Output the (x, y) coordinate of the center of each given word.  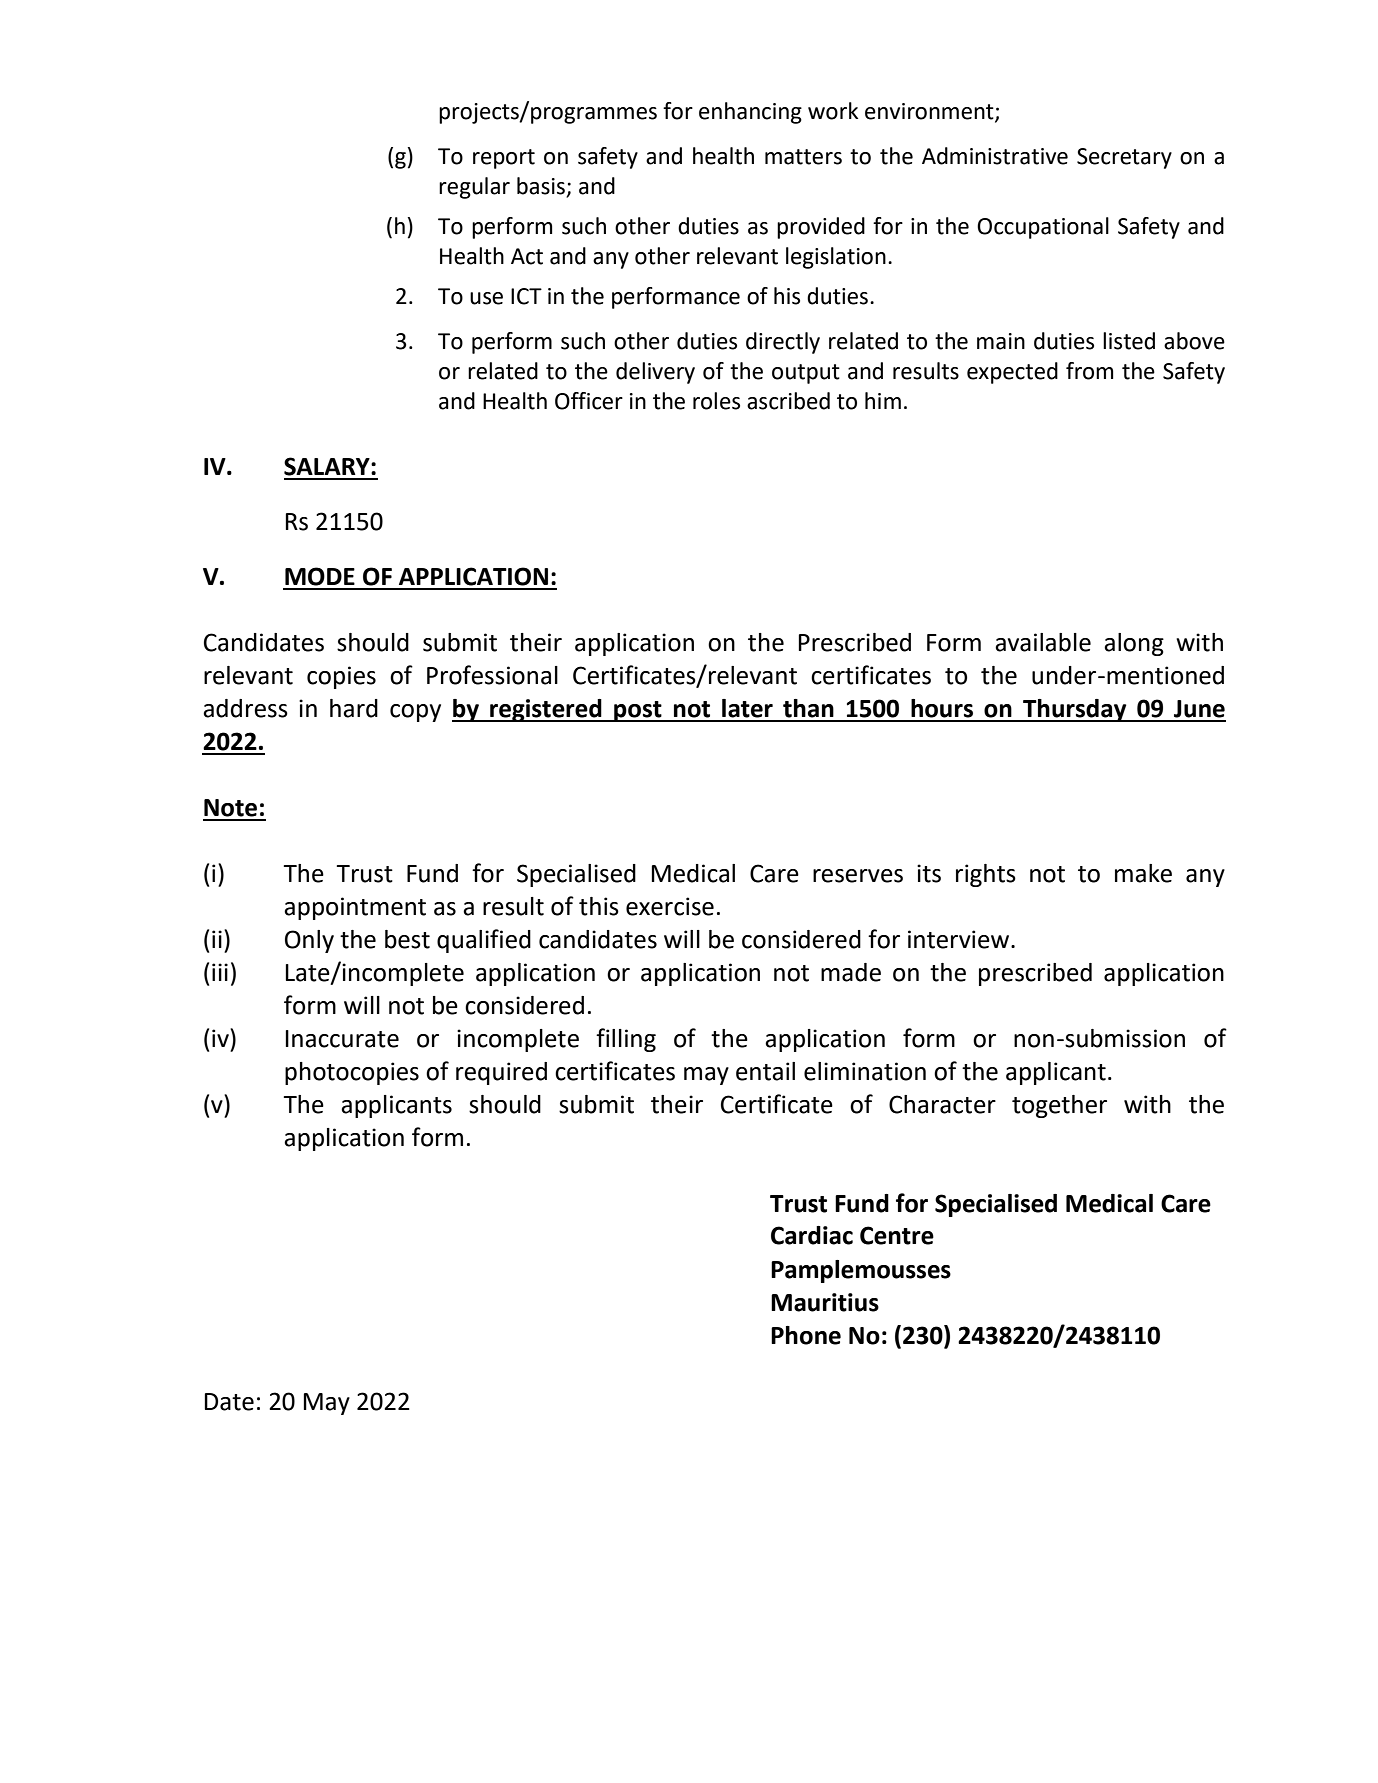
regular (474, 188)
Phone (806, 1335)
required (501, 1073)
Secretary (1124, 158)
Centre (897, 1235)
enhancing (750, 113)
